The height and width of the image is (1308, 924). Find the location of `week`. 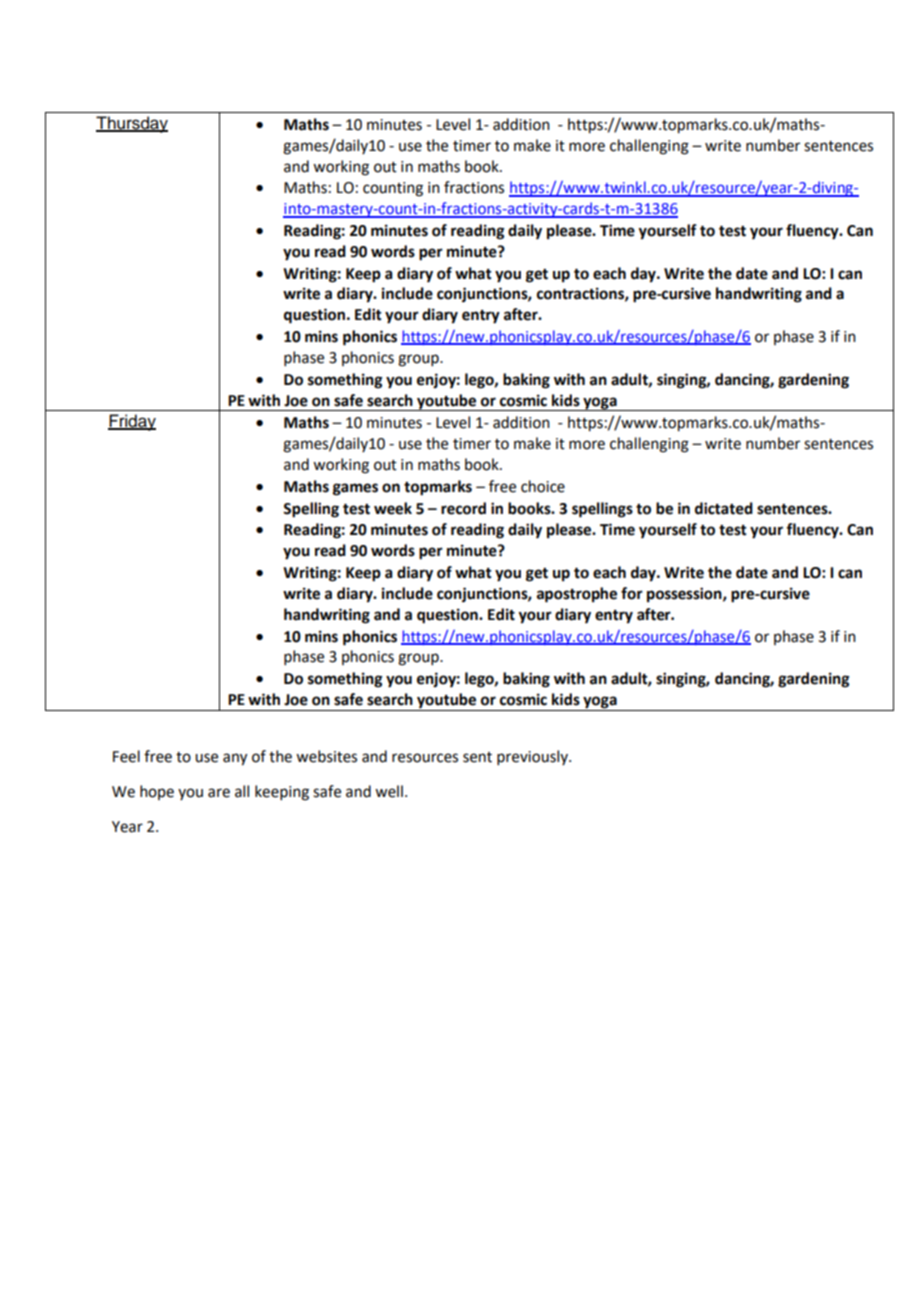

week is located at coordinates (393, 508).
